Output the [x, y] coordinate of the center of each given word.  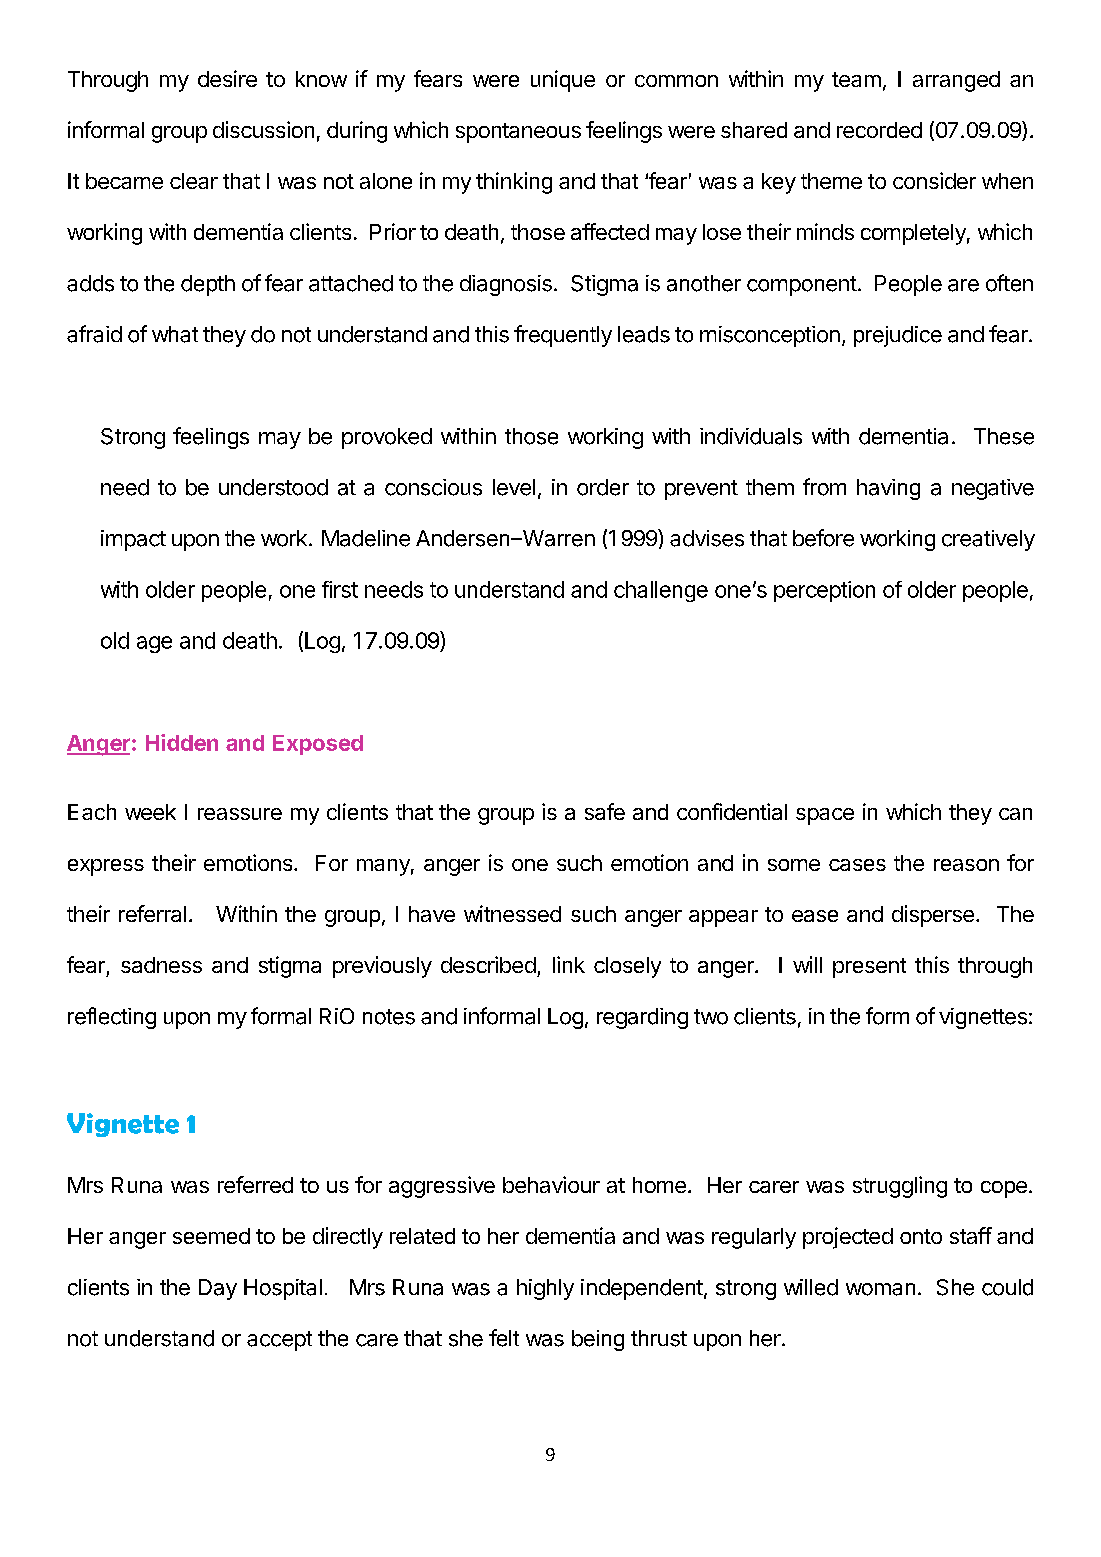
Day [218, 1289]
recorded [879, 130]
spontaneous [518, 133]
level [514, 487]
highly [545, 1289]
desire [227, 78]
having [888, 489]
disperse [933, 916]
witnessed [512, 913]
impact [133, 540]
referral [152, 913]
